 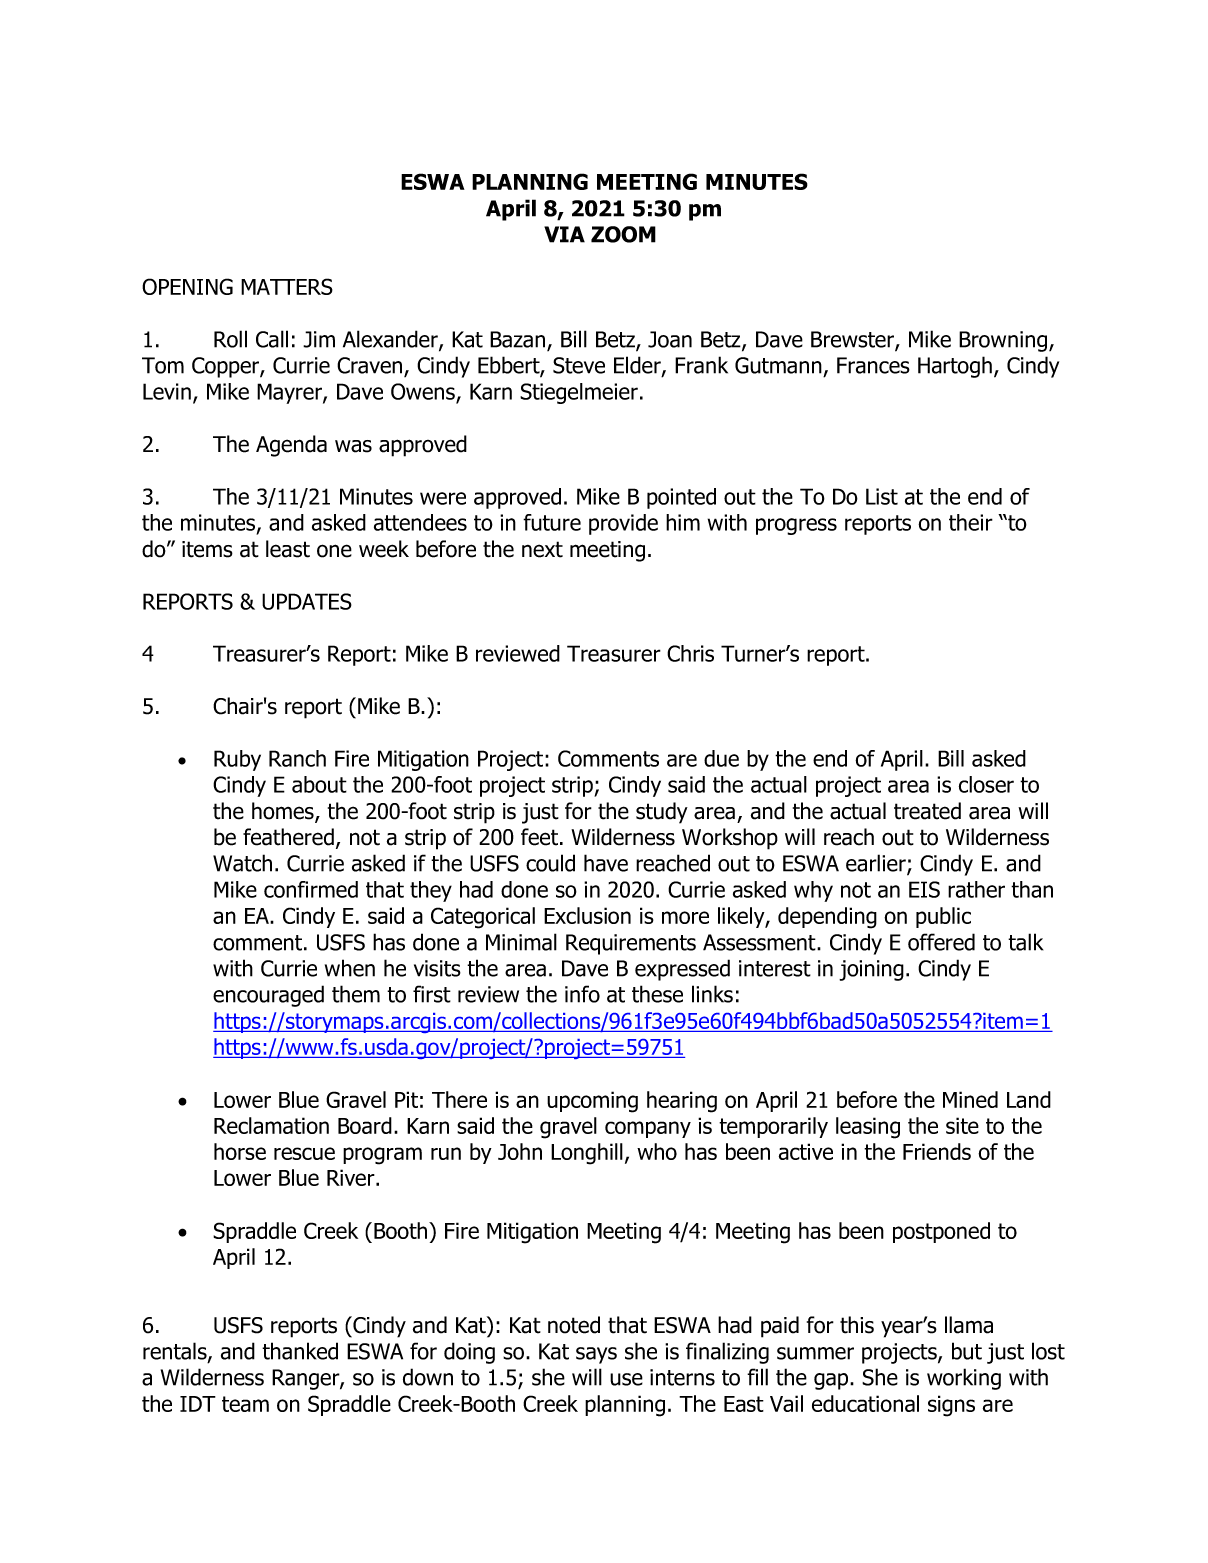 I want to click on joining, so click(x=871, y=970).
